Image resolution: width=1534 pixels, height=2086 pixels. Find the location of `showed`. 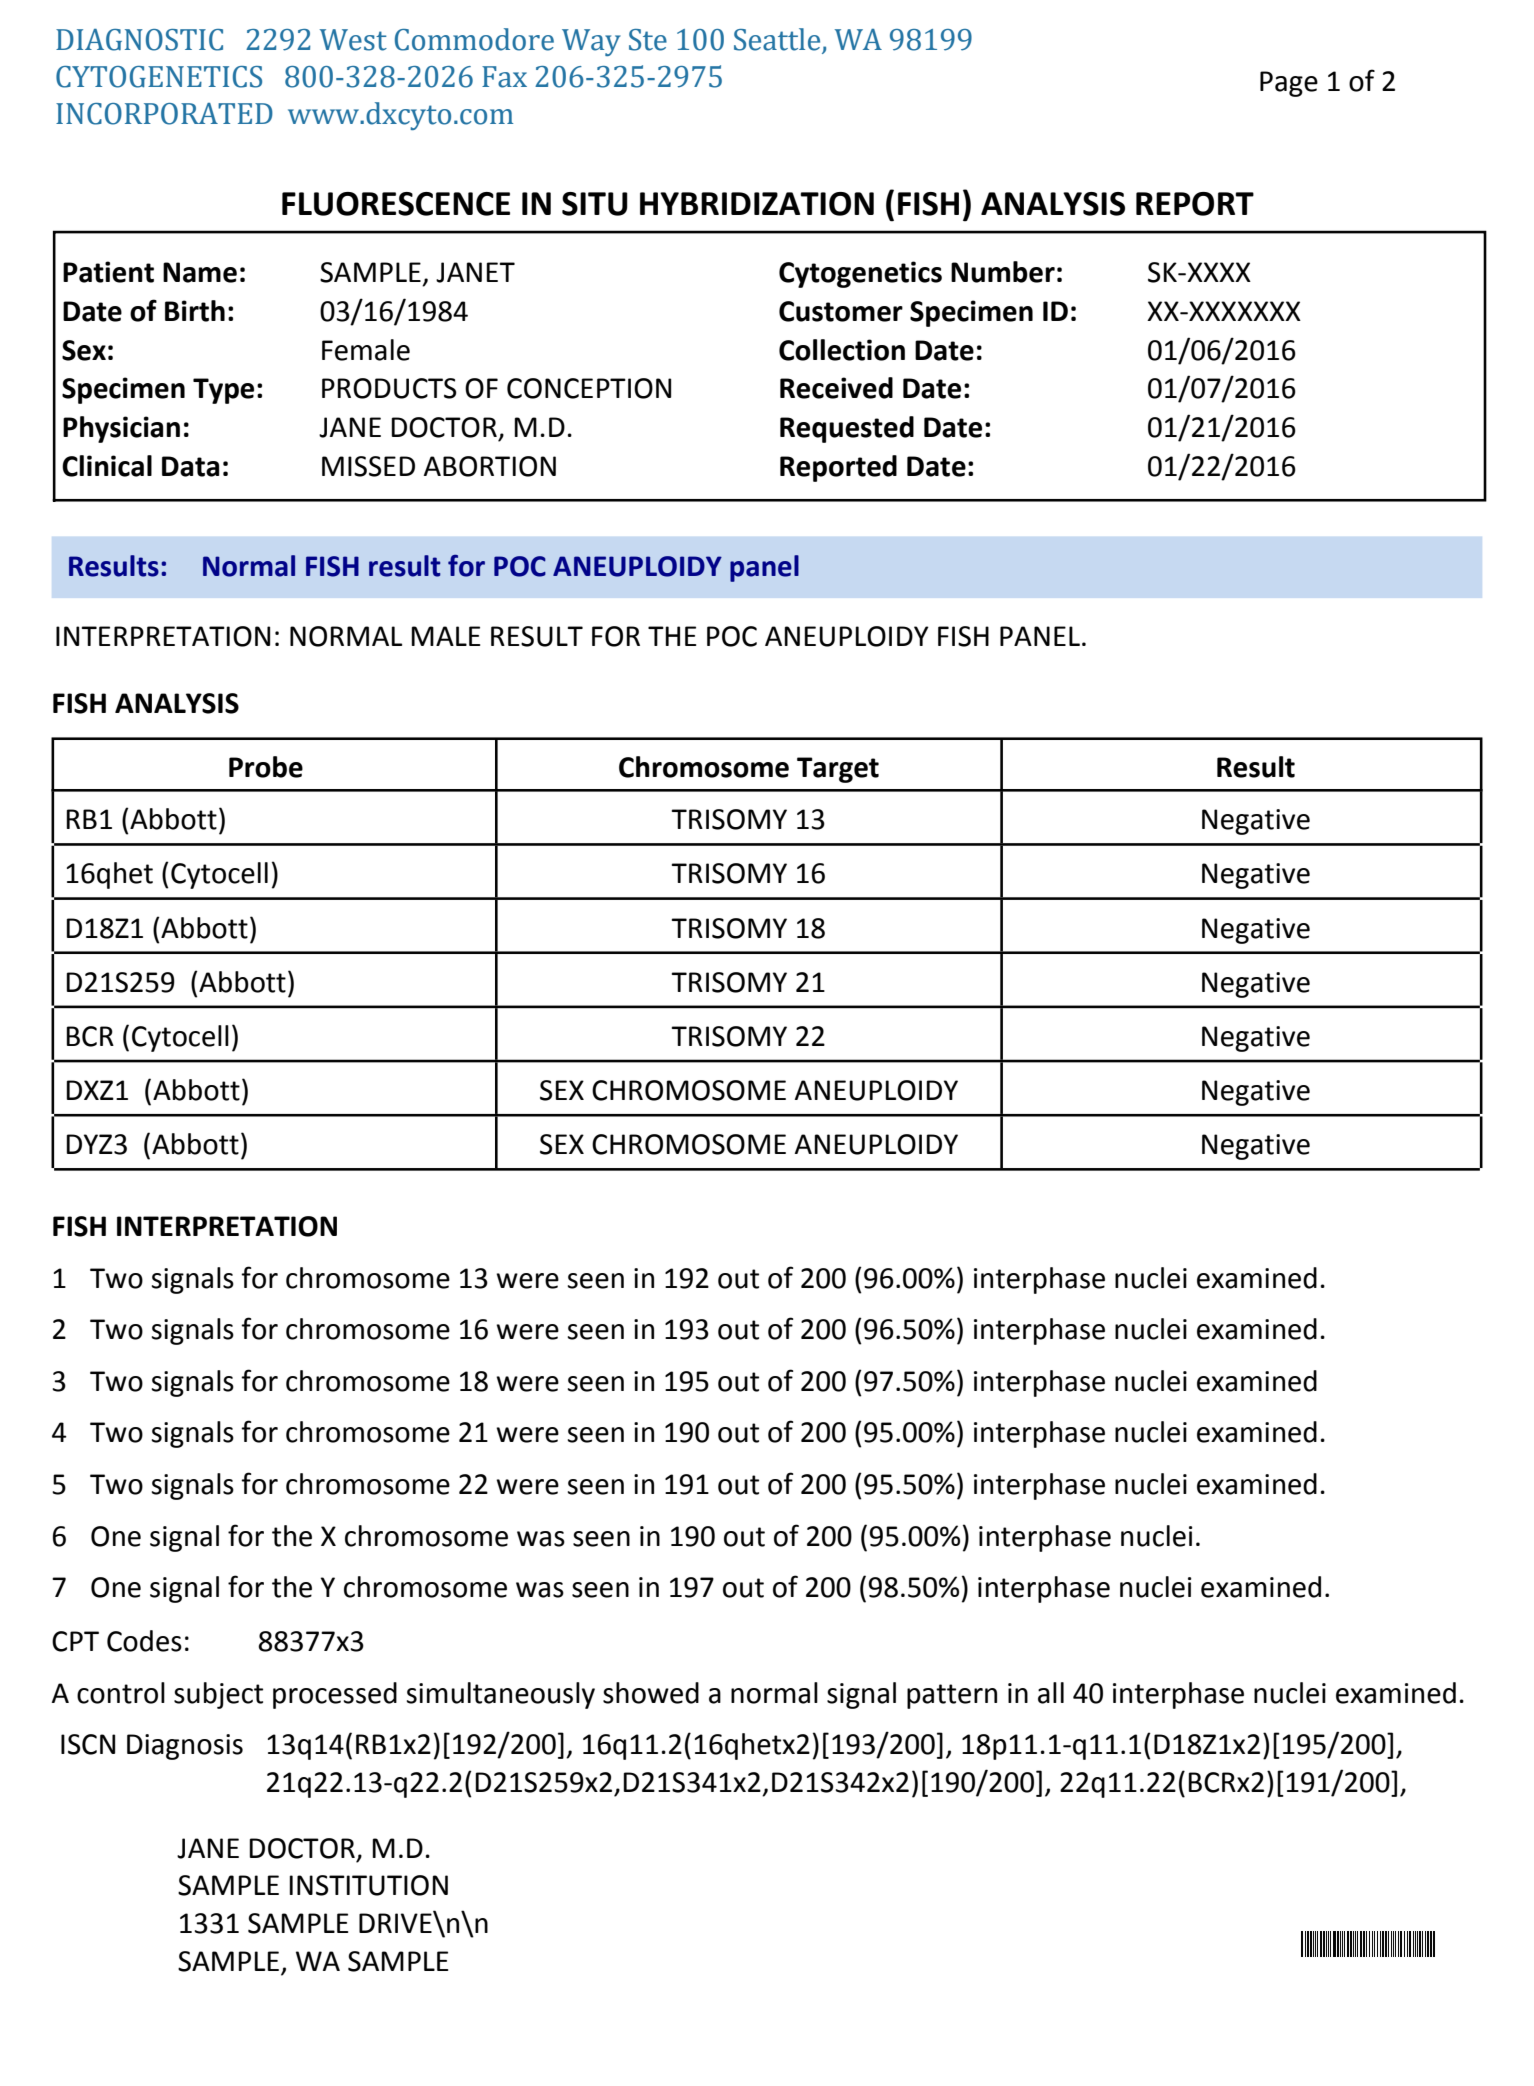

showed is located at coordinates (651, 1693).
